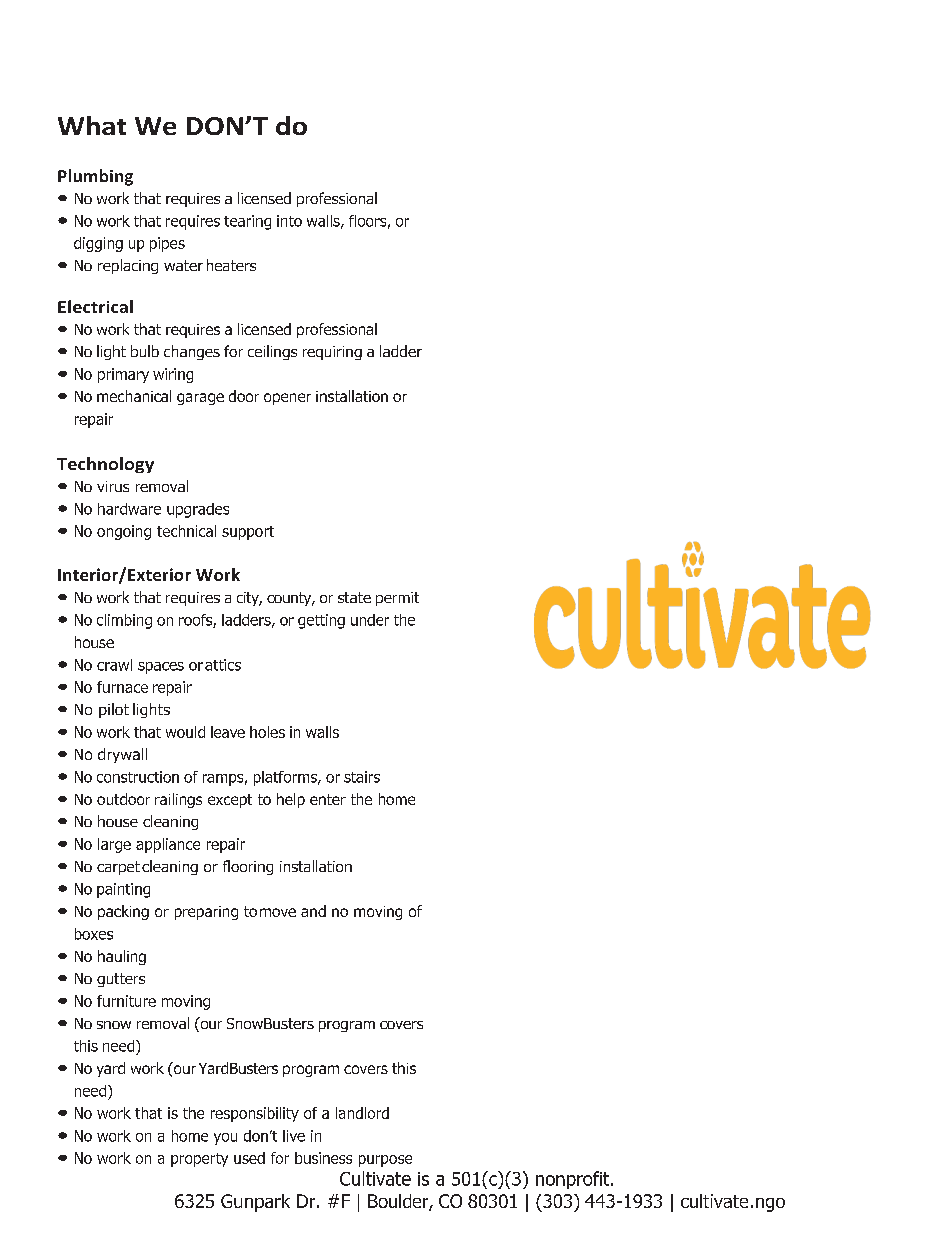 The image size is (952, 1233). What do you see at coordinates (287, 399) in the page?
I see `opener` at bounding box center [287, 399].
